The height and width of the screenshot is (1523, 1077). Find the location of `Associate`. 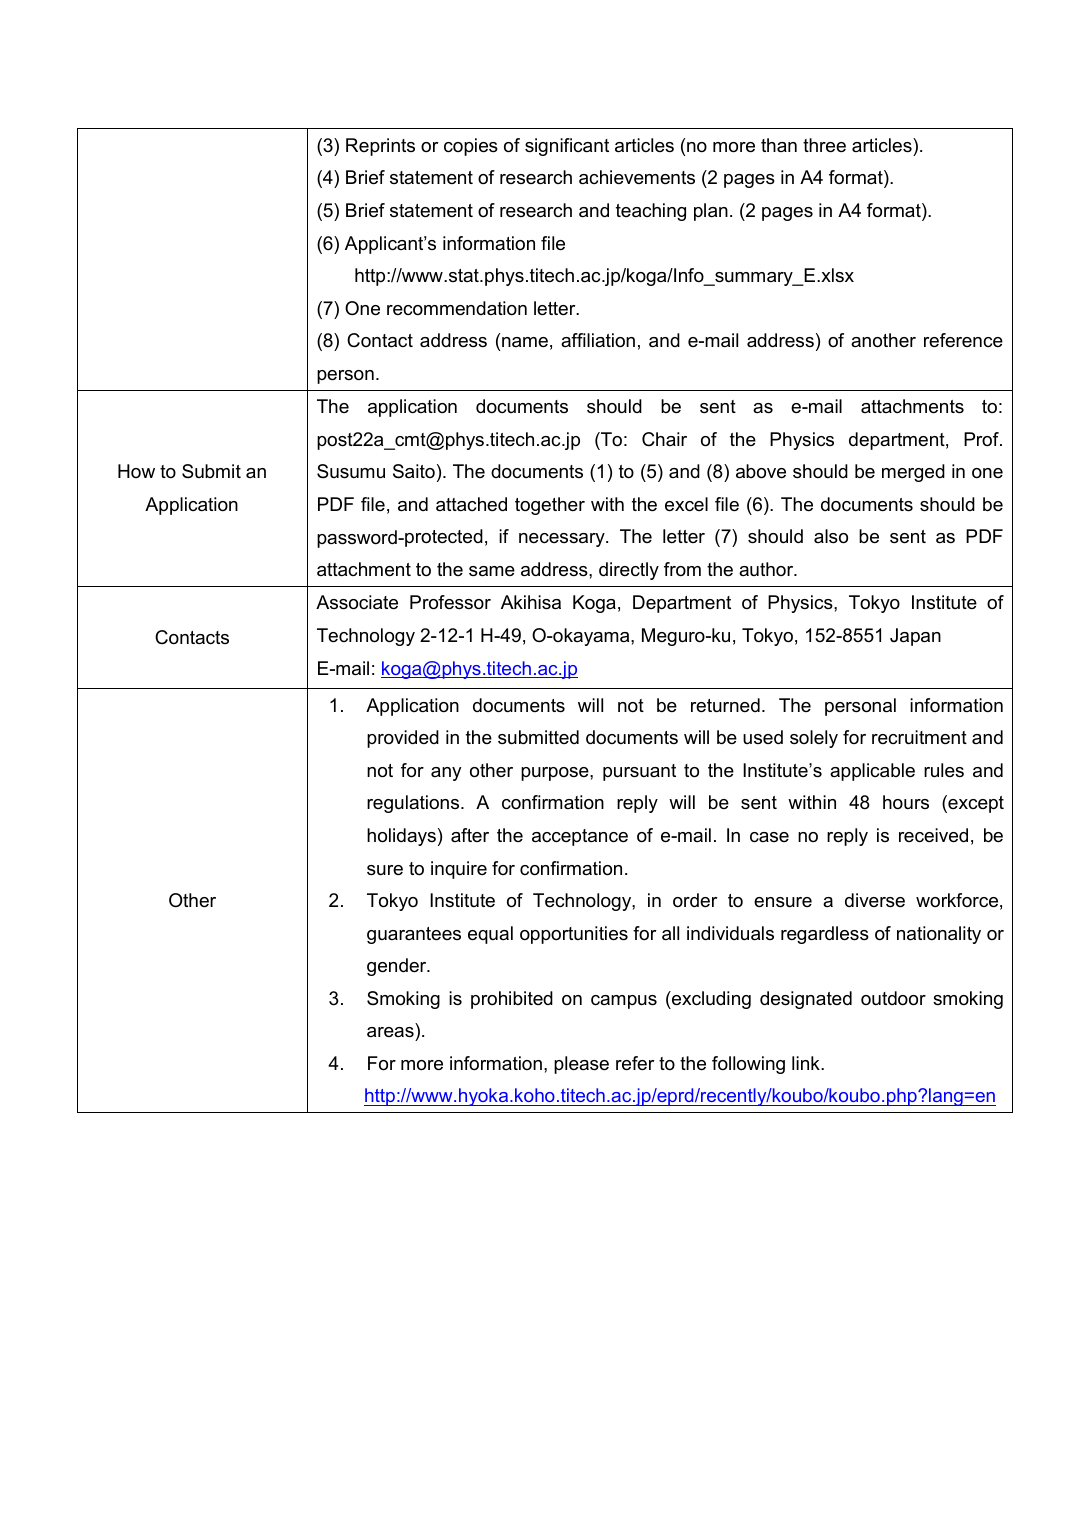

Associate is located at coordinates (357, 602).
